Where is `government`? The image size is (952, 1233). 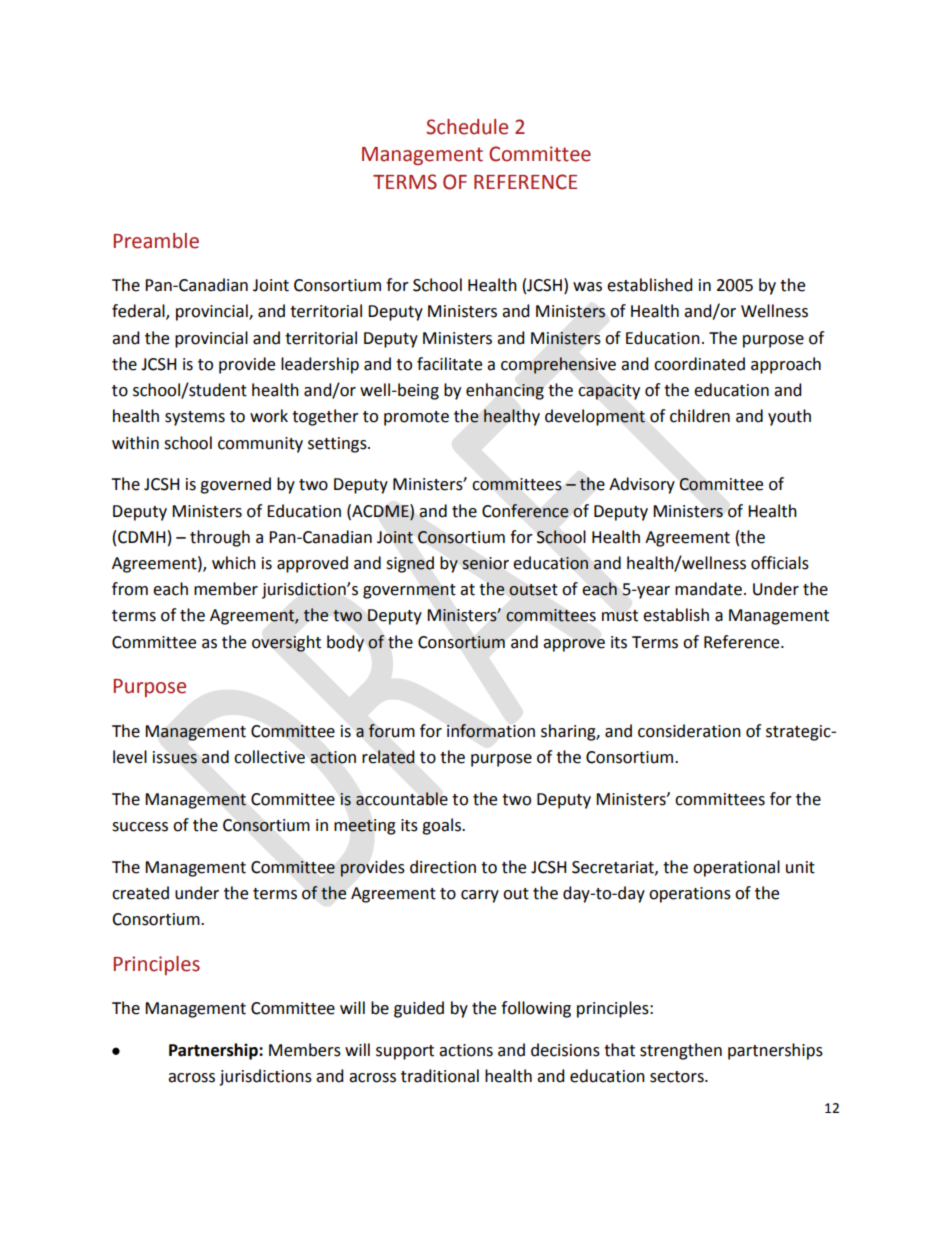 government is located at coordinates (409, 591).
